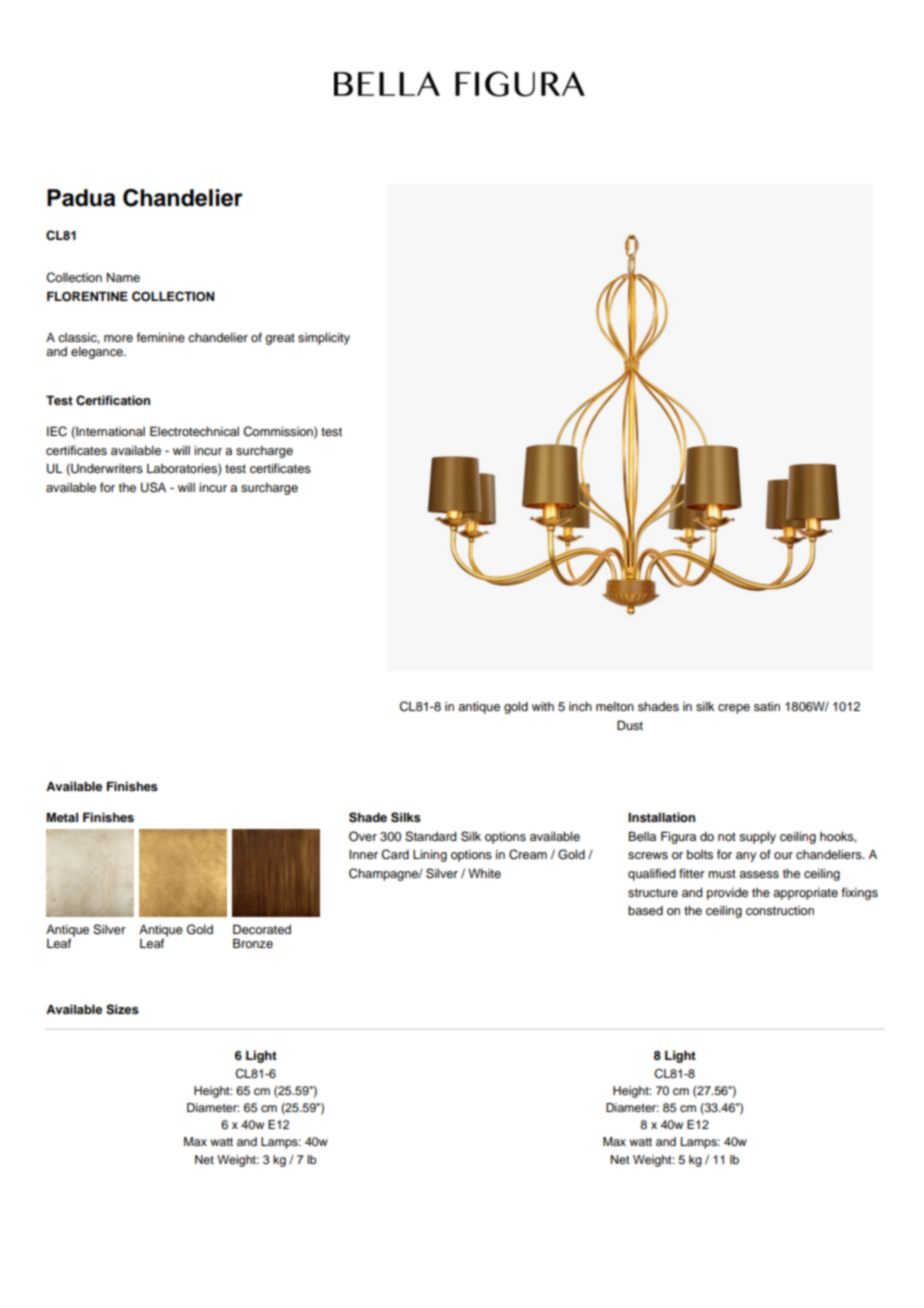 This screenshot has width=924, height=1308. I want to click on great, so click(280, 339).
